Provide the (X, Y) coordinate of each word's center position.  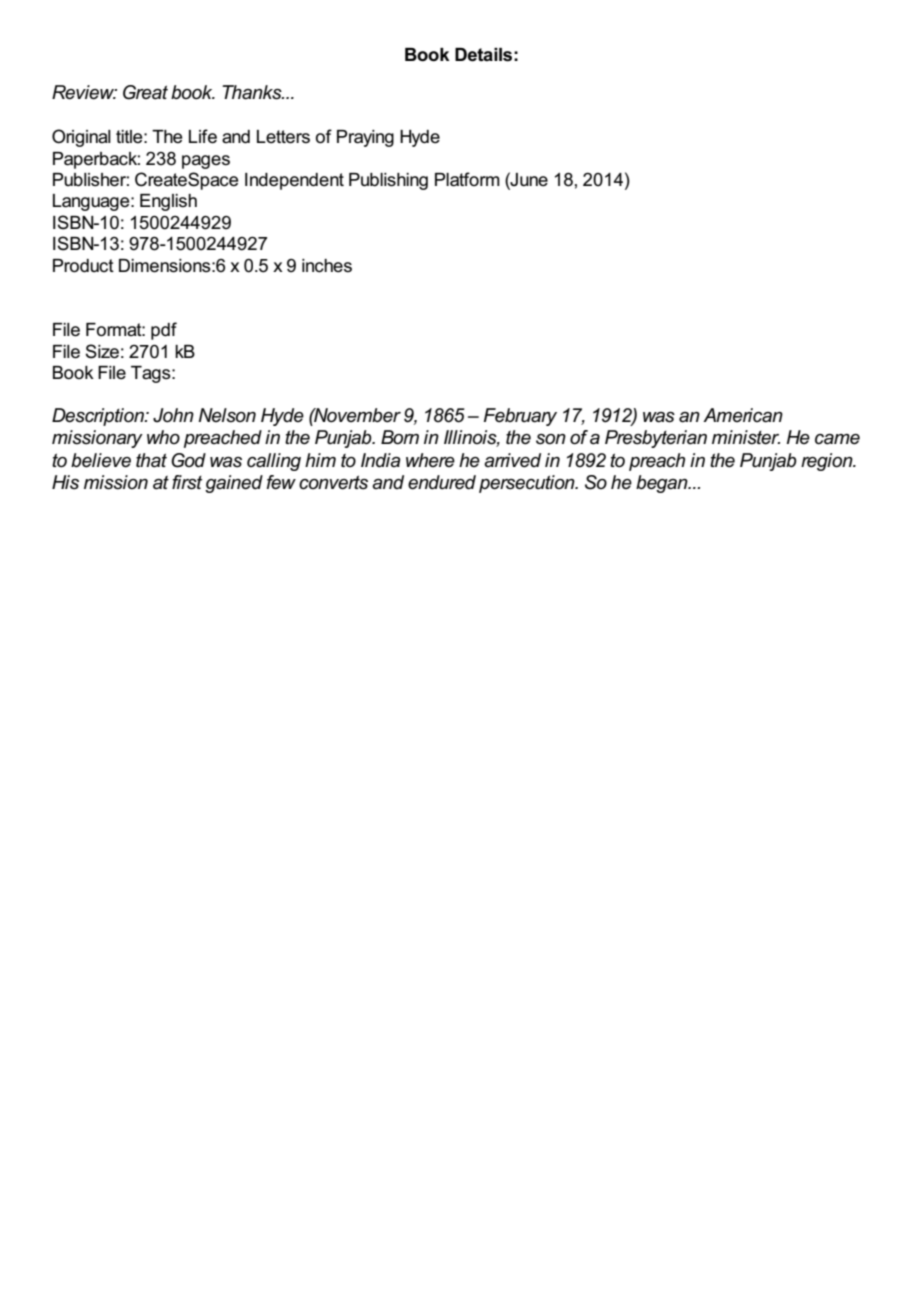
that (151, 460)
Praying (365, 138)
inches (327, 266)
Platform (467, 179)
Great (145, 92)
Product (83, 266)
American (743, 415)
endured (442, 482)
